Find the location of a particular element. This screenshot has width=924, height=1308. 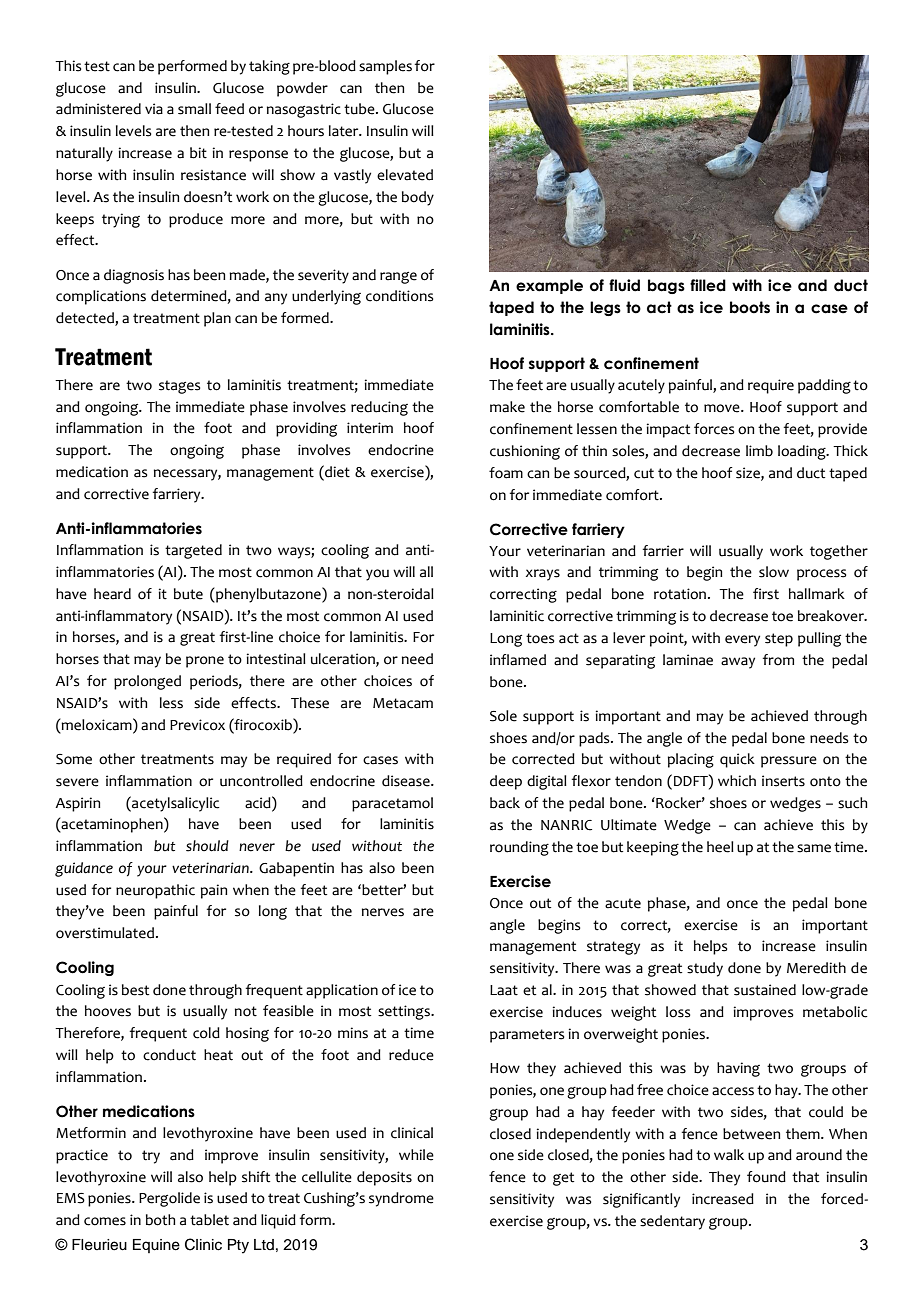

from is located at coordinates (778, 660).
